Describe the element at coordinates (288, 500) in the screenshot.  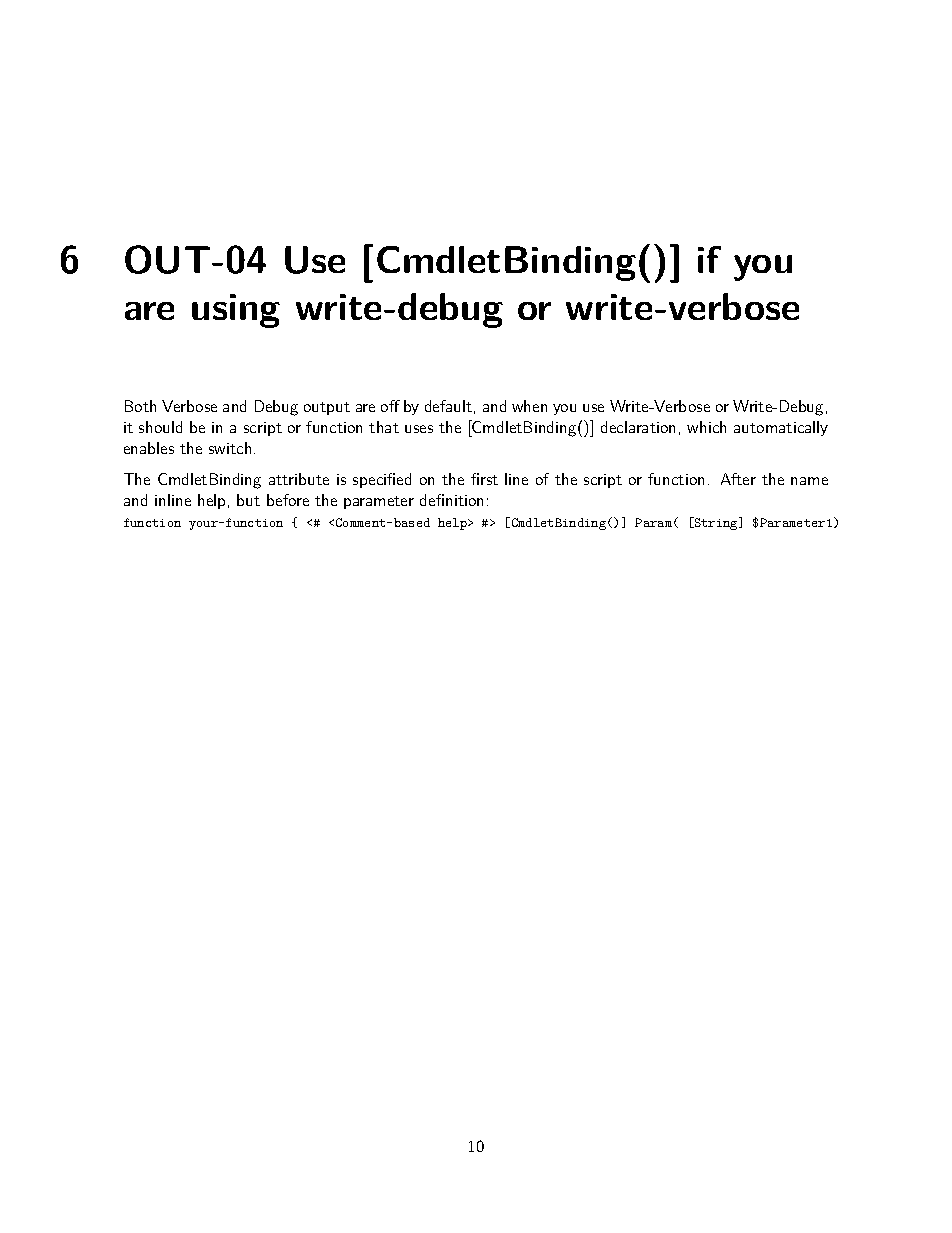
I see `before` at that location.
